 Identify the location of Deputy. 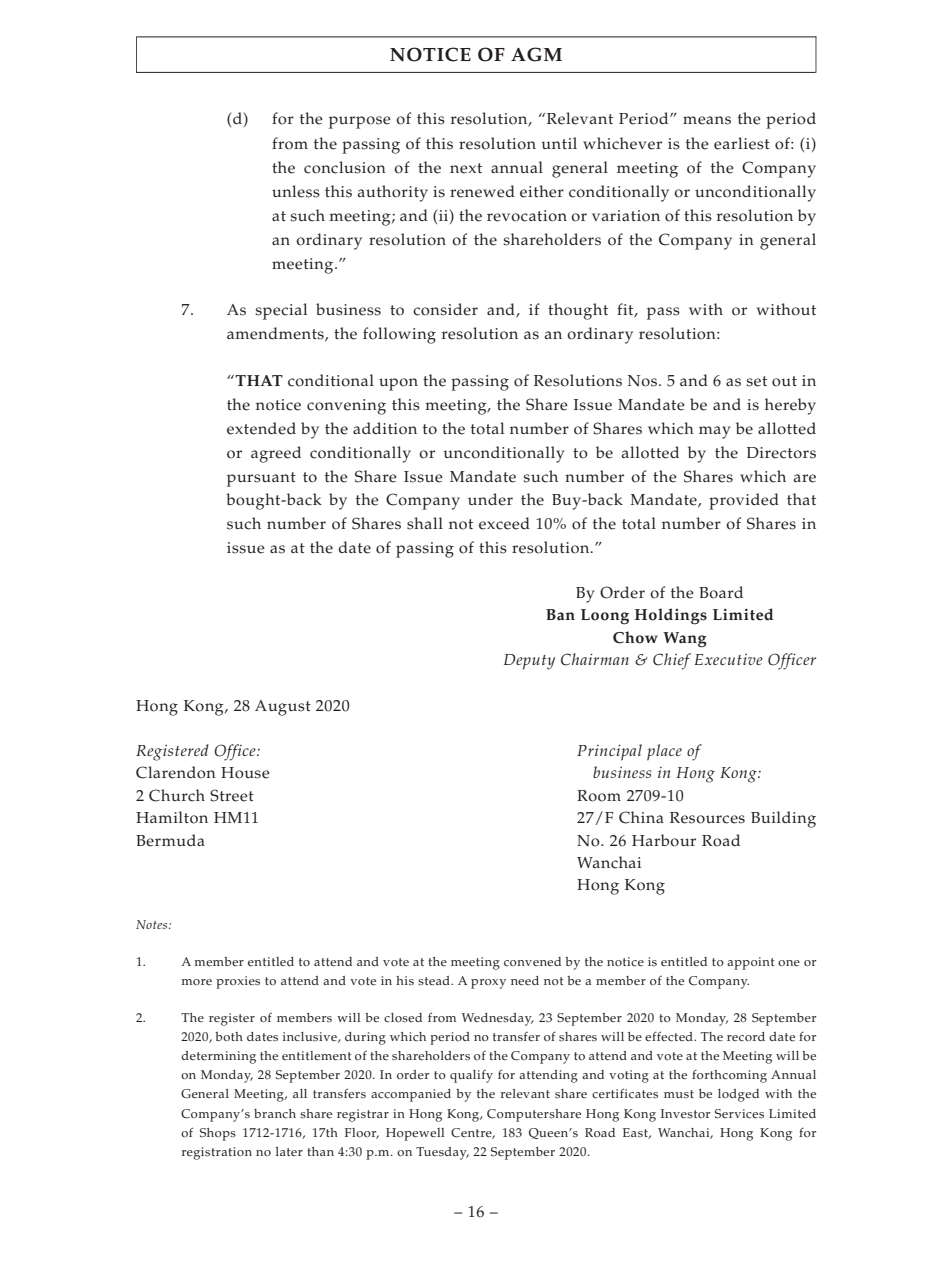
(529, 662).
